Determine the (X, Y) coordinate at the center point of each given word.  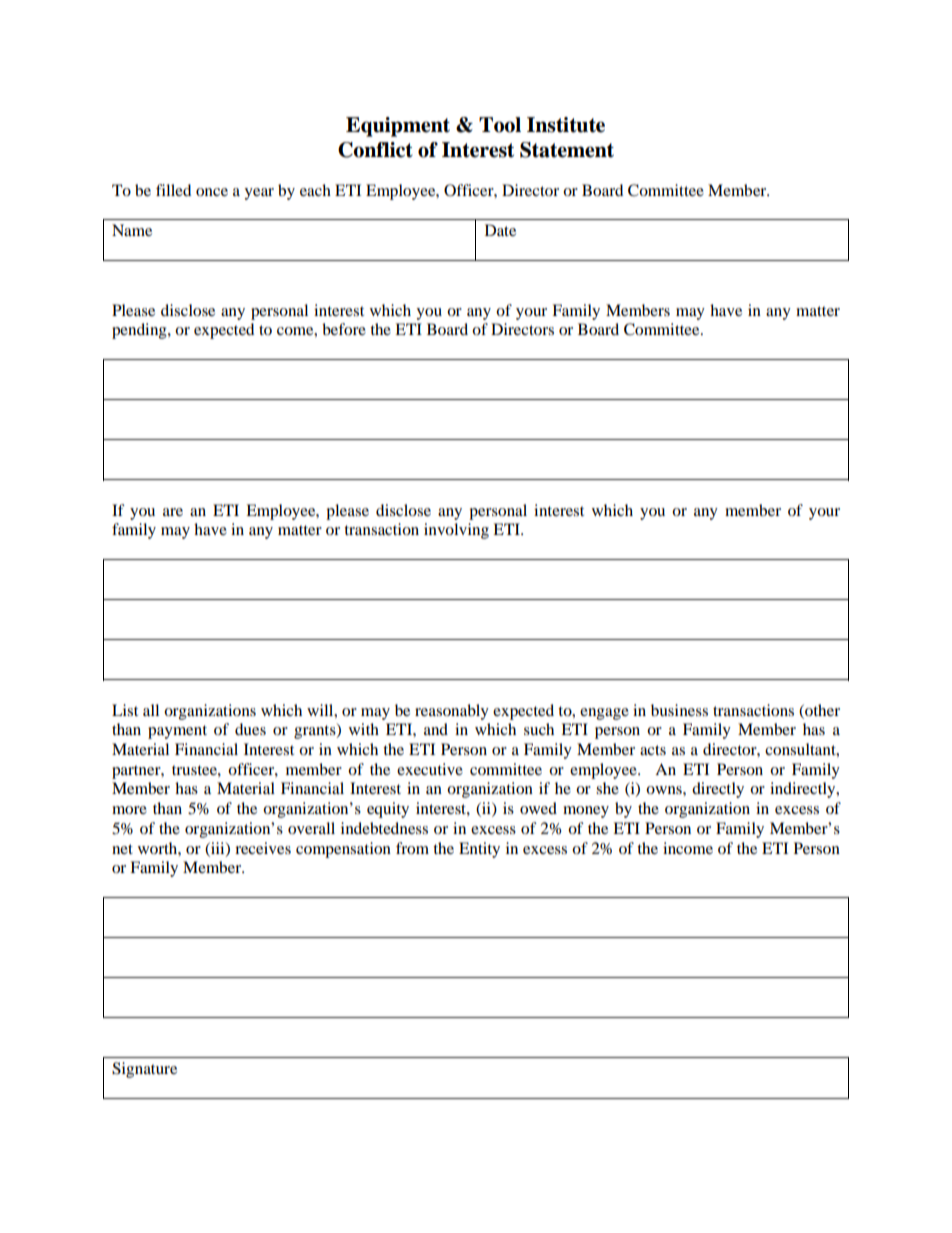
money (586, 812)
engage (604, 714)
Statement (567, 150)
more (129, 810)
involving (456, 531)
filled (173, 190)
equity (388, 810)
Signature (144, 1070)
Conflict (375, 150)
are (173, 512)
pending (140, 331)
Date (500, 230)
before (344, 329)
